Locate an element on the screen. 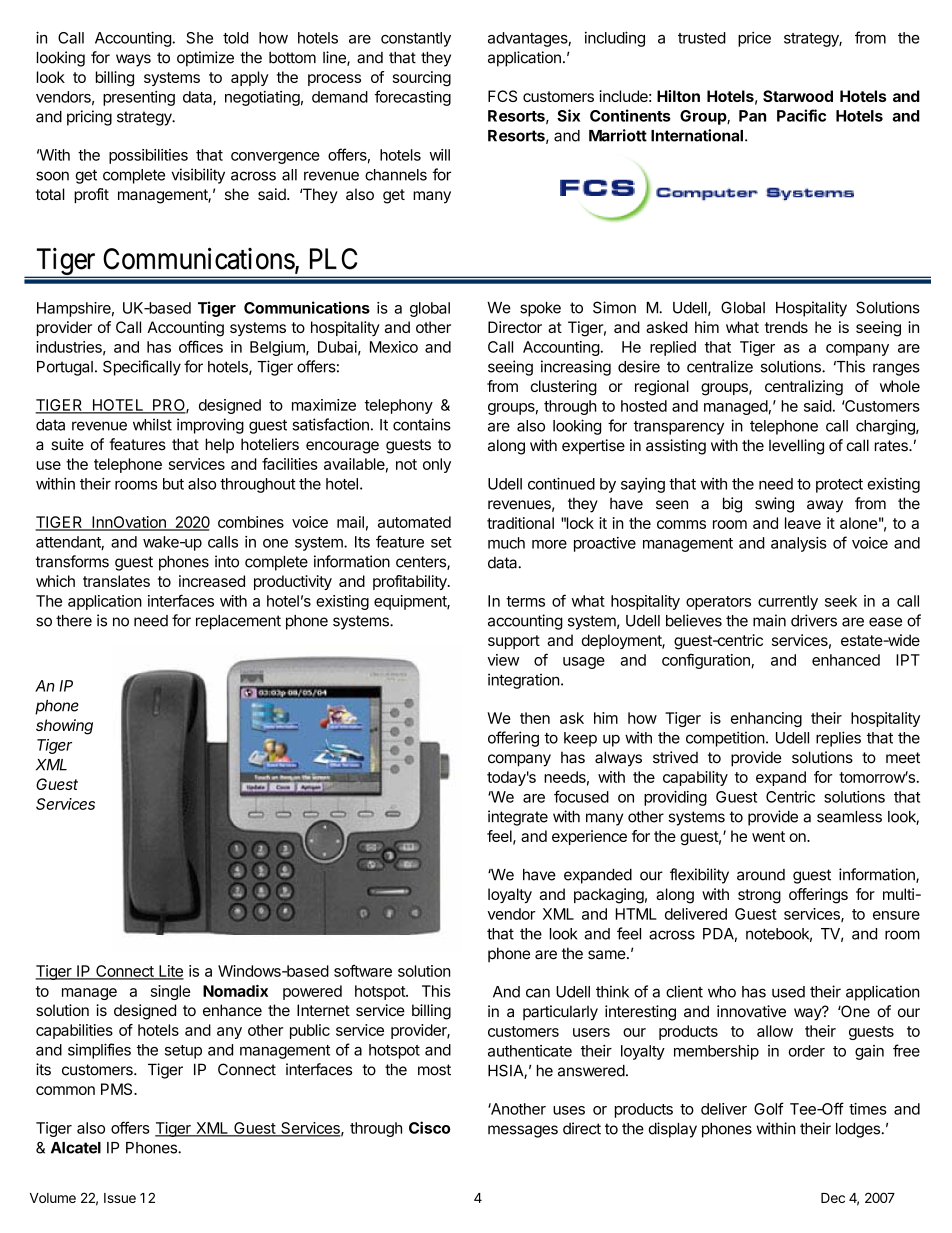 The width and height of the screenshot is (952, 1233). whilst is located at coordinates (152, 424).
